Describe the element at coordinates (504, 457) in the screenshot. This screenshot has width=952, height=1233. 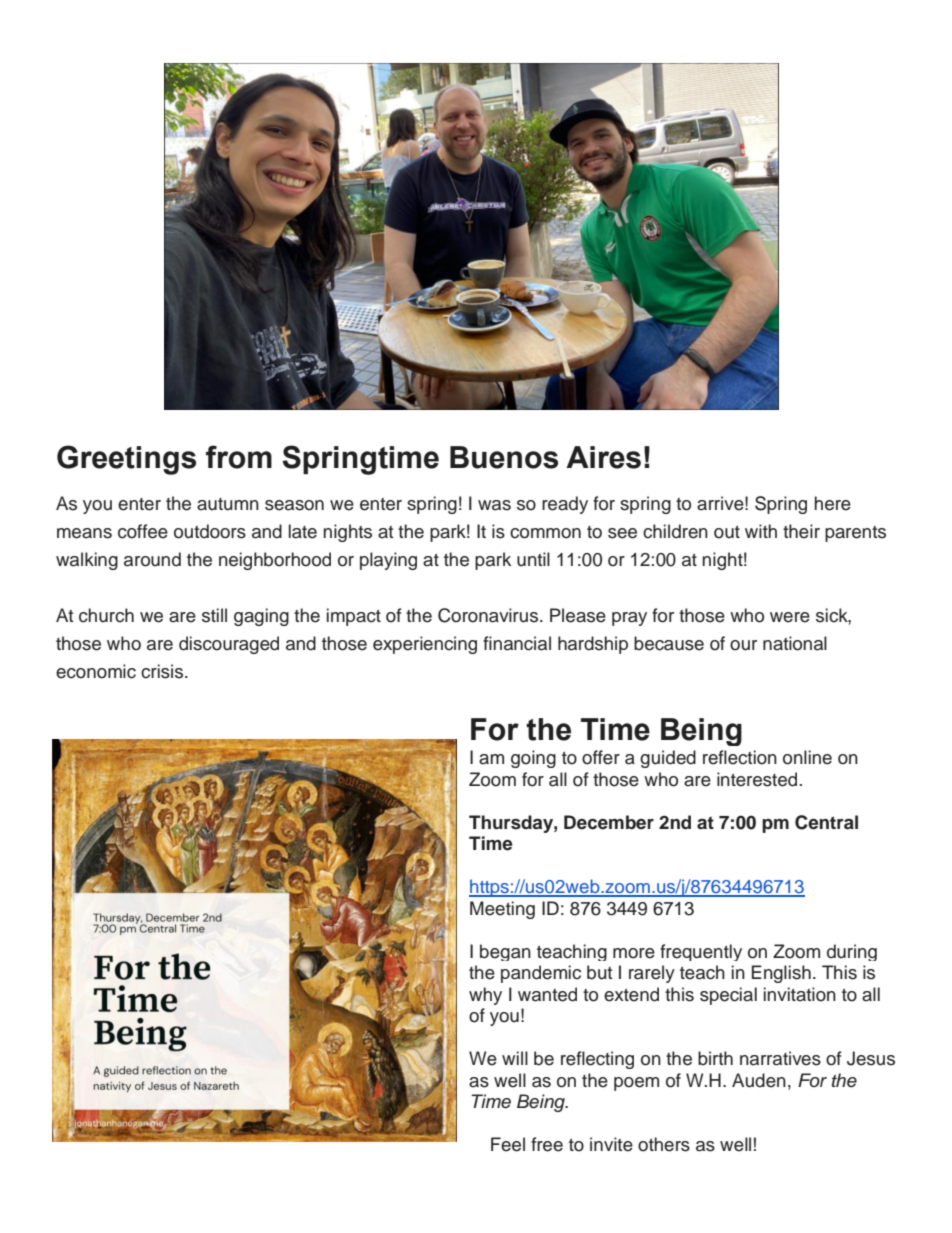
I see `Buenos` at that location.
